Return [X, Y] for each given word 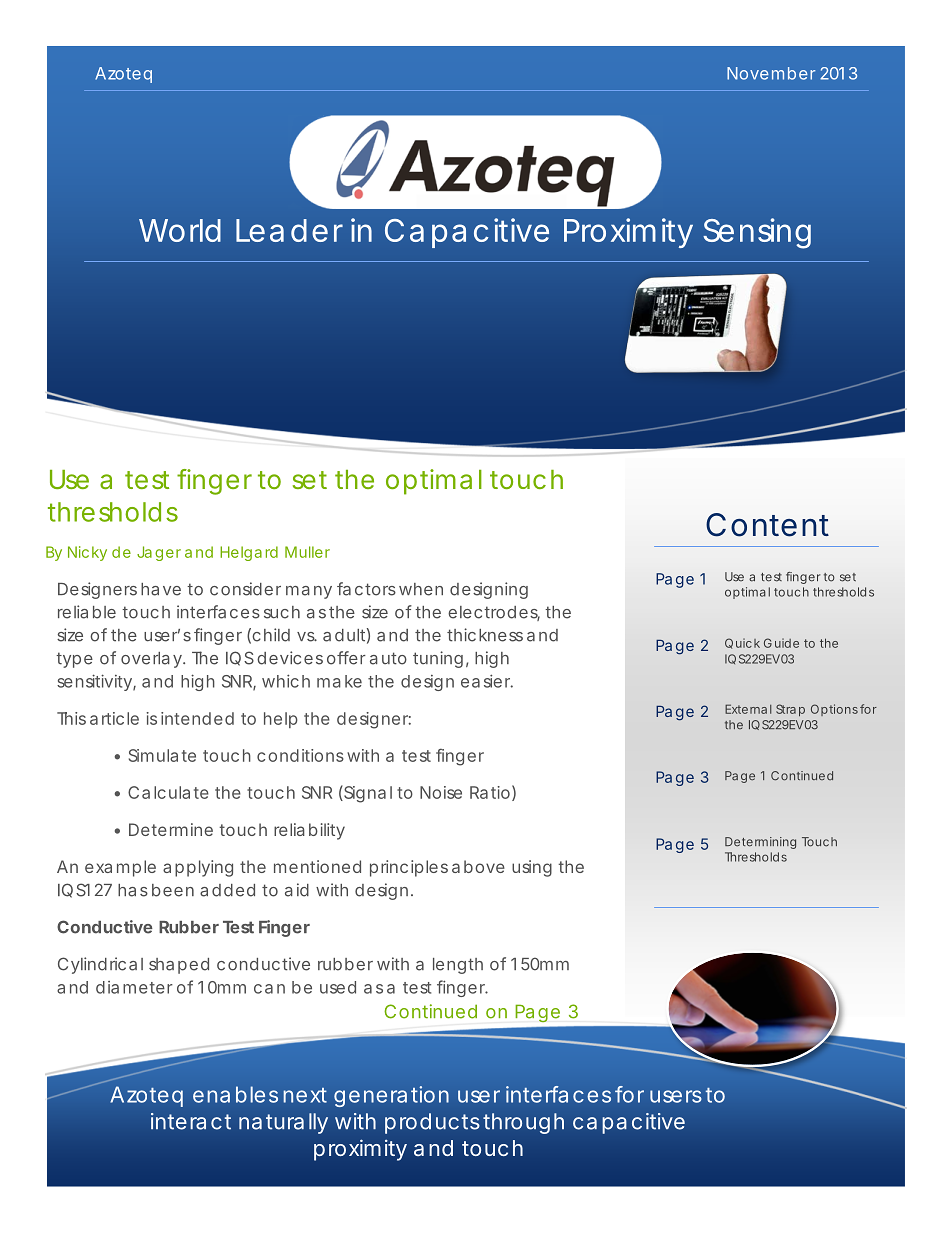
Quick [742, 643]
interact [191, 1121]
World [180, 230]
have [161, 589]
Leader [289, 230]
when [421, 589]
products [432, 1123]
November [771, 73]
